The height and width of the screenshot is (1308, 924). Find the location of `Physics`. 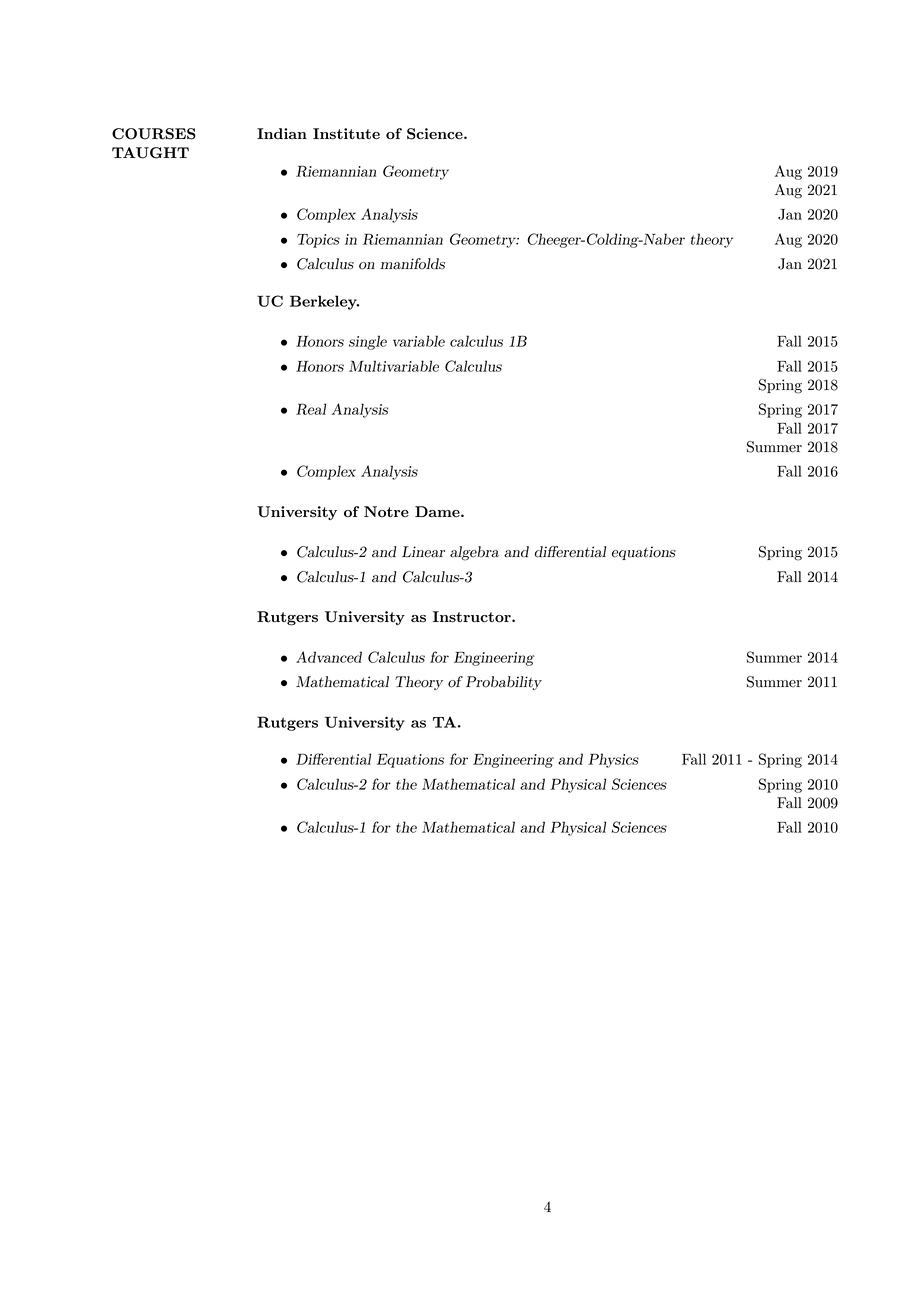

Physics is located at coordinates (613, 760).
